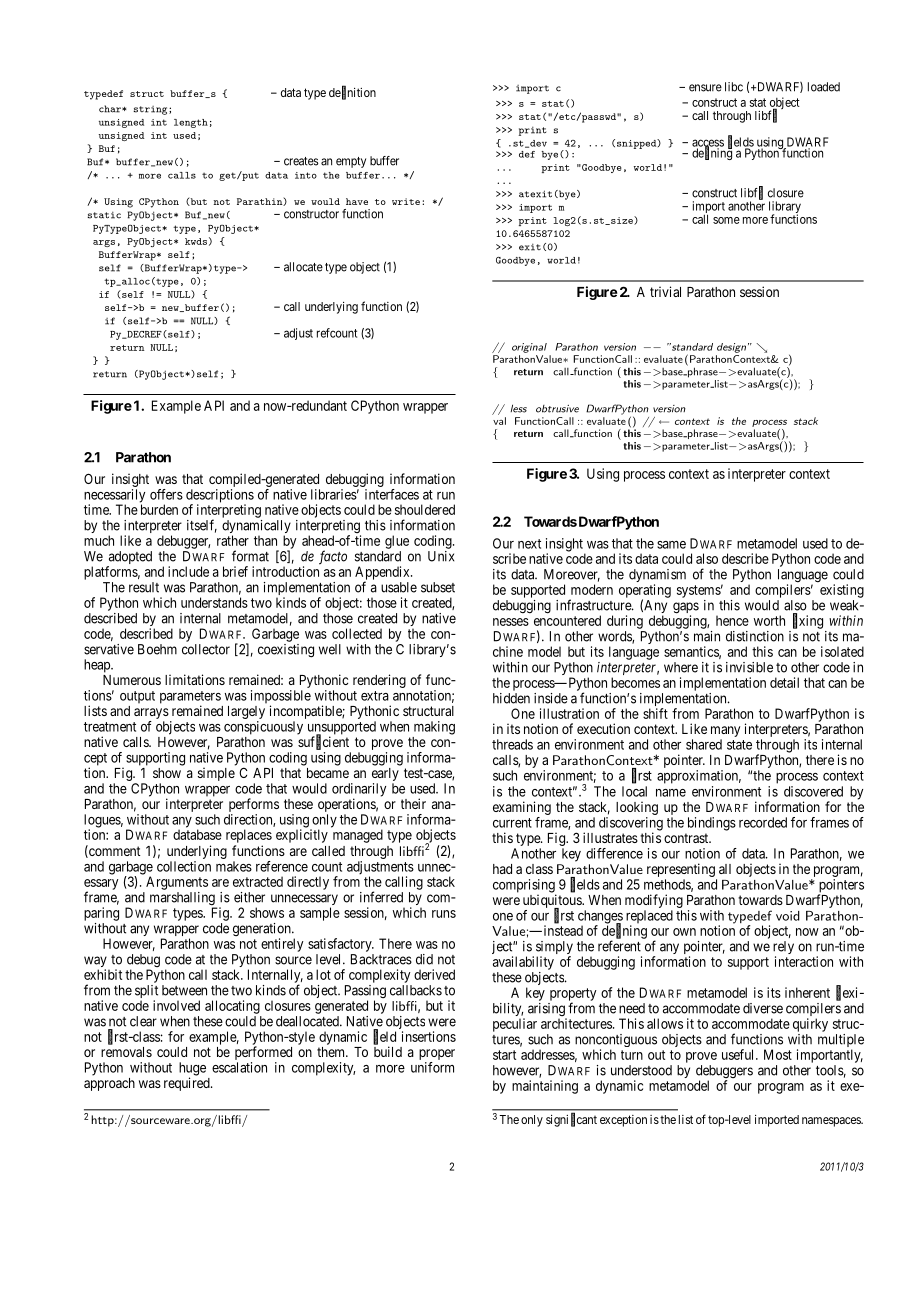 The image size is (924, 1308). What do you see at coordinates (188, 1084) in the document?
I see `required` at bounding box center [188, 1084].
